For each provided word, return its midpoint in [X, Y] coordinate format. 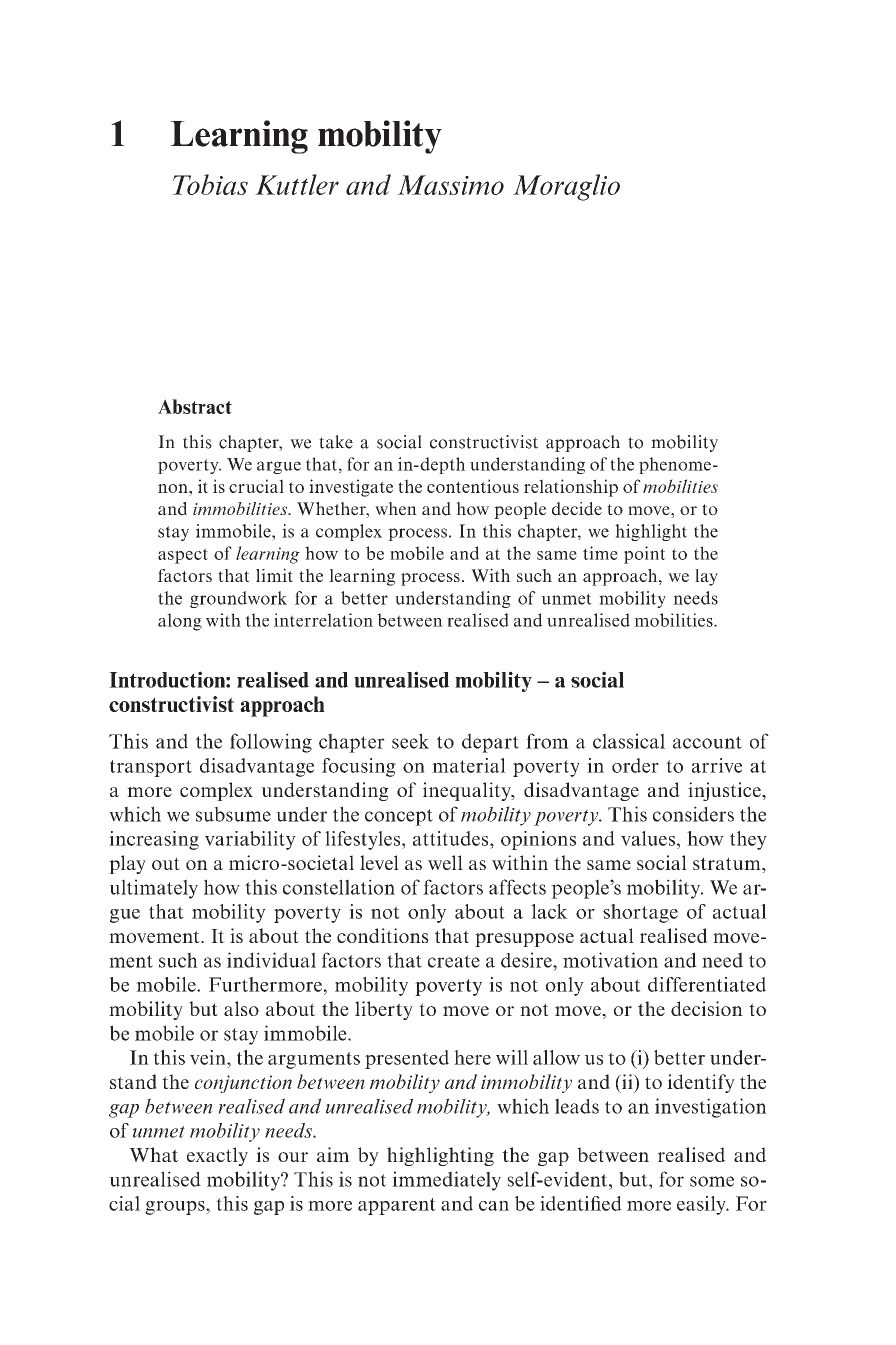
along [180, 622]
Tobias [210, 184]
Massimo [450, 185]
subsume [233, 814]
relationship [571, 488]
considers [693, 814]
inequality [468, 791]
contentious [473, 486]
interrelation [323, 620]
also [241, 1008]
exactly [217, 1156]
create [454, 961]
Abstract [195, 406]
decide [577, 509]
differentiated [707, 984]
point [645, 555]
